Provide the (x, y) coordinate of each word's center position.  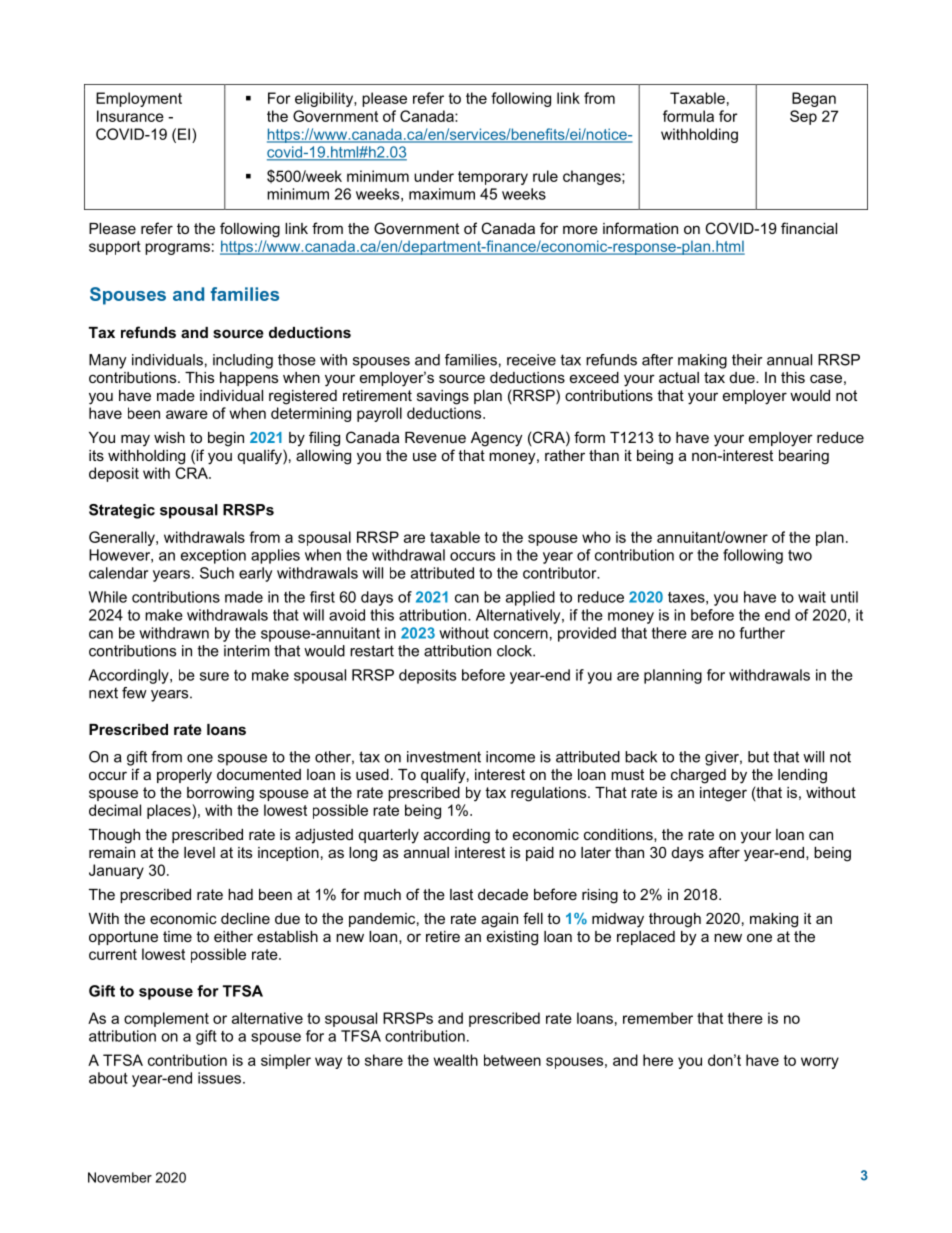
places (170, 811)
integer (723, 794)
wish (169, 437)
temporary (493, 178)
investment (444, 757)
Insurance (130, 116)
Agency (496, 439)
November (120, 1177)
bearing (804, 457)
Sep (803, 117)
